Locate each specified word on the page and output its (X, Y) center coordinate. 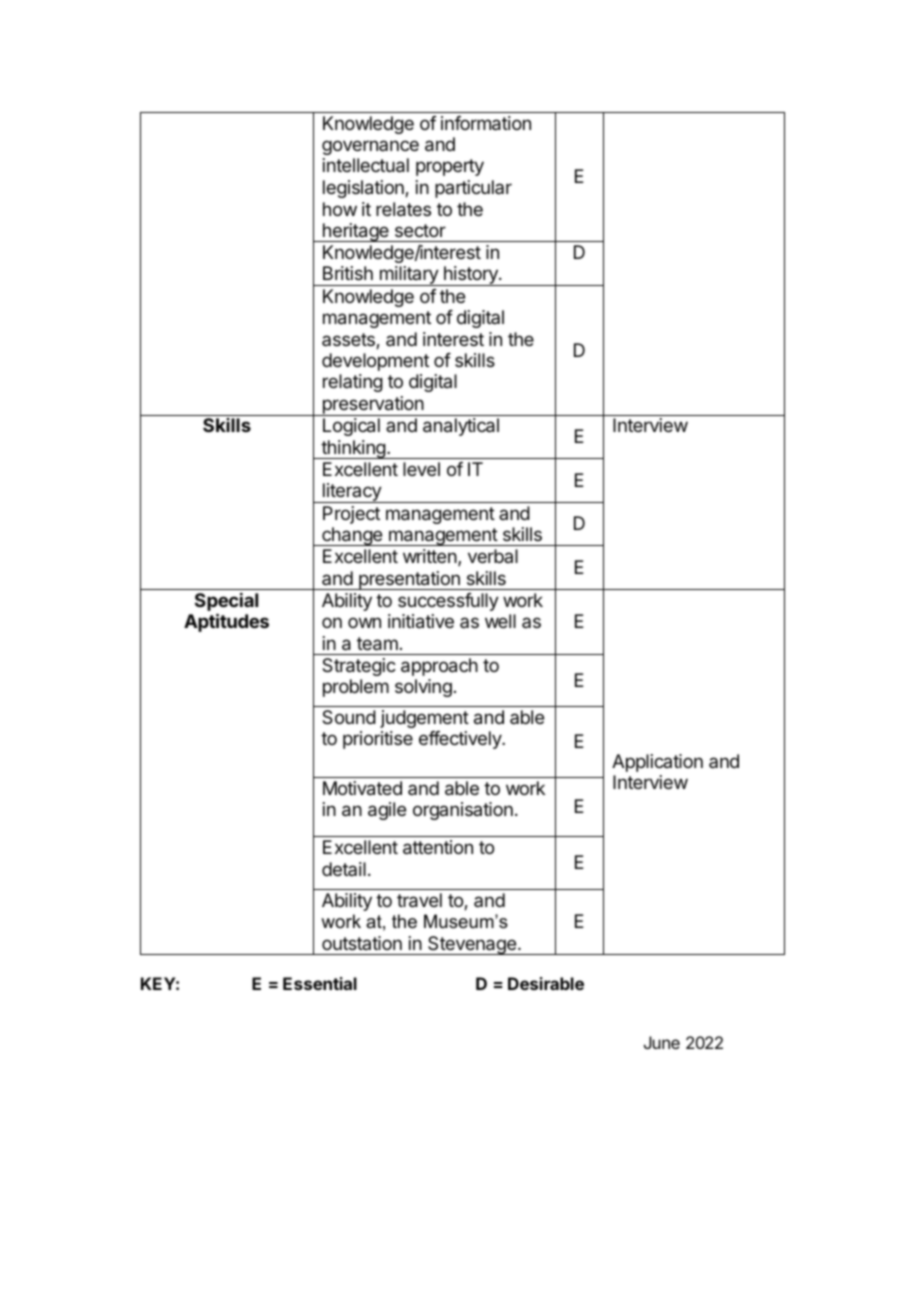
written (430, 556)
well (500, 621)
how (340, 209)
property (450, 167)
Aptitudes (226, 622)
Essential (320, 983)
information (486, 123)
